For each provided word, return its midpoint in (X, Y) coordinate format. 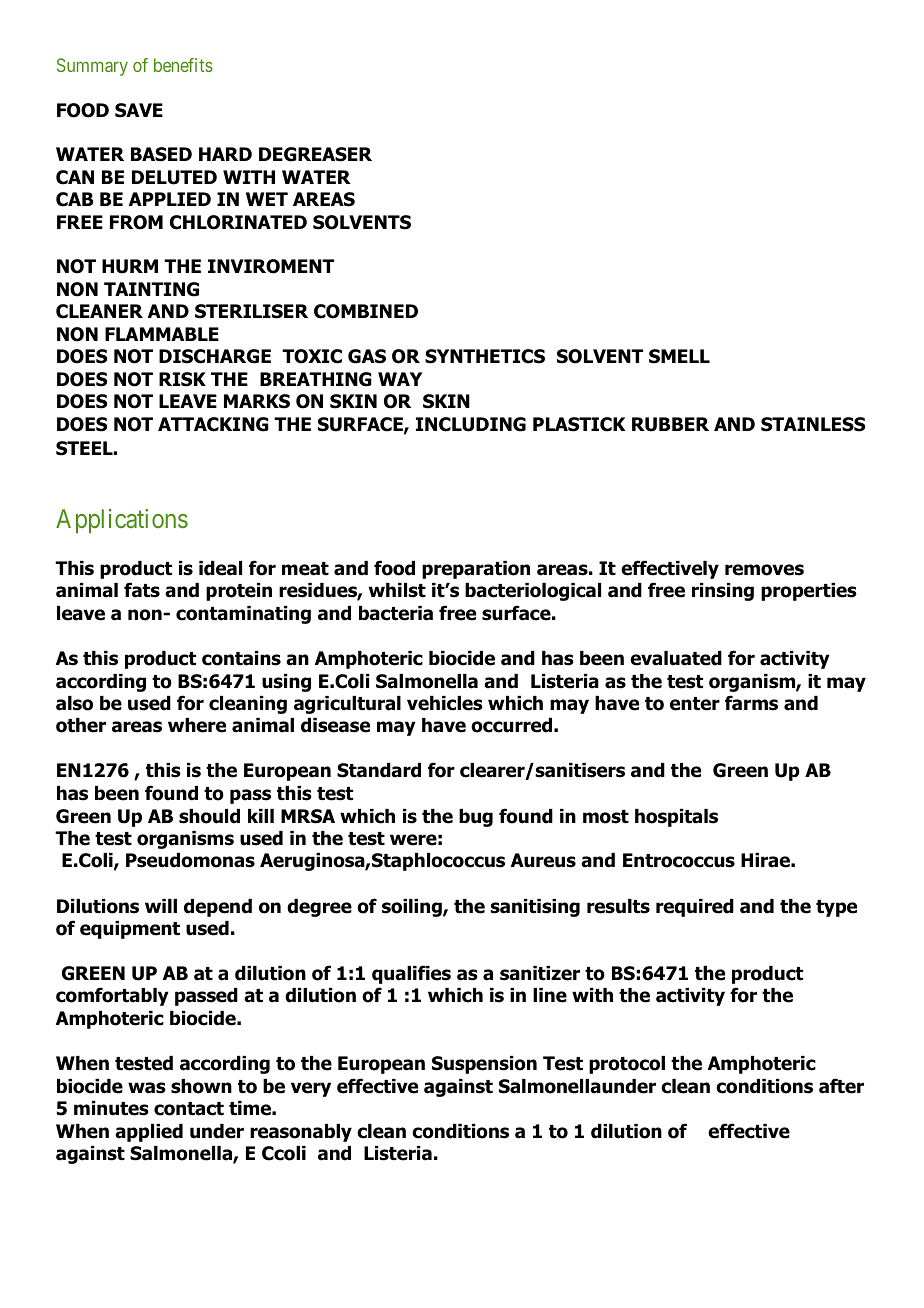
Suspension (484, 1065)
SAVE (139, 110)
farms (751, 703)
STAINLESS (813, 424)
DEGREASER (315, 154)
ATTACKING (213, 424)
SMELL (679, 356)
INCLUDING (471, 424)
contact (189, 1109)
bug (476, 818)
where (197, 725)
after (841, 1086)
